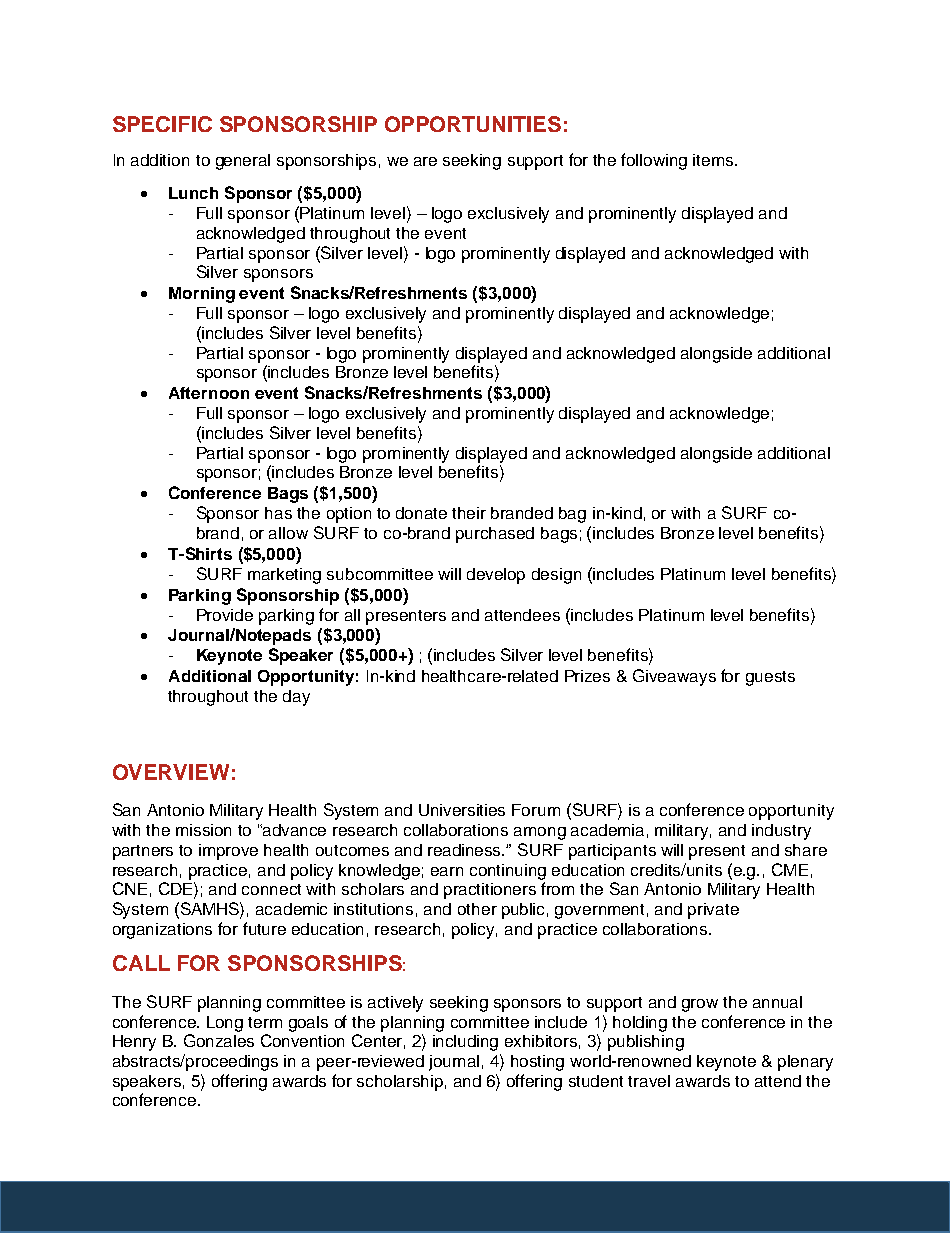  Describe the element at coordinates (473, 124) in the screenshot. I see `OPPORTUNITIES` at that location.
